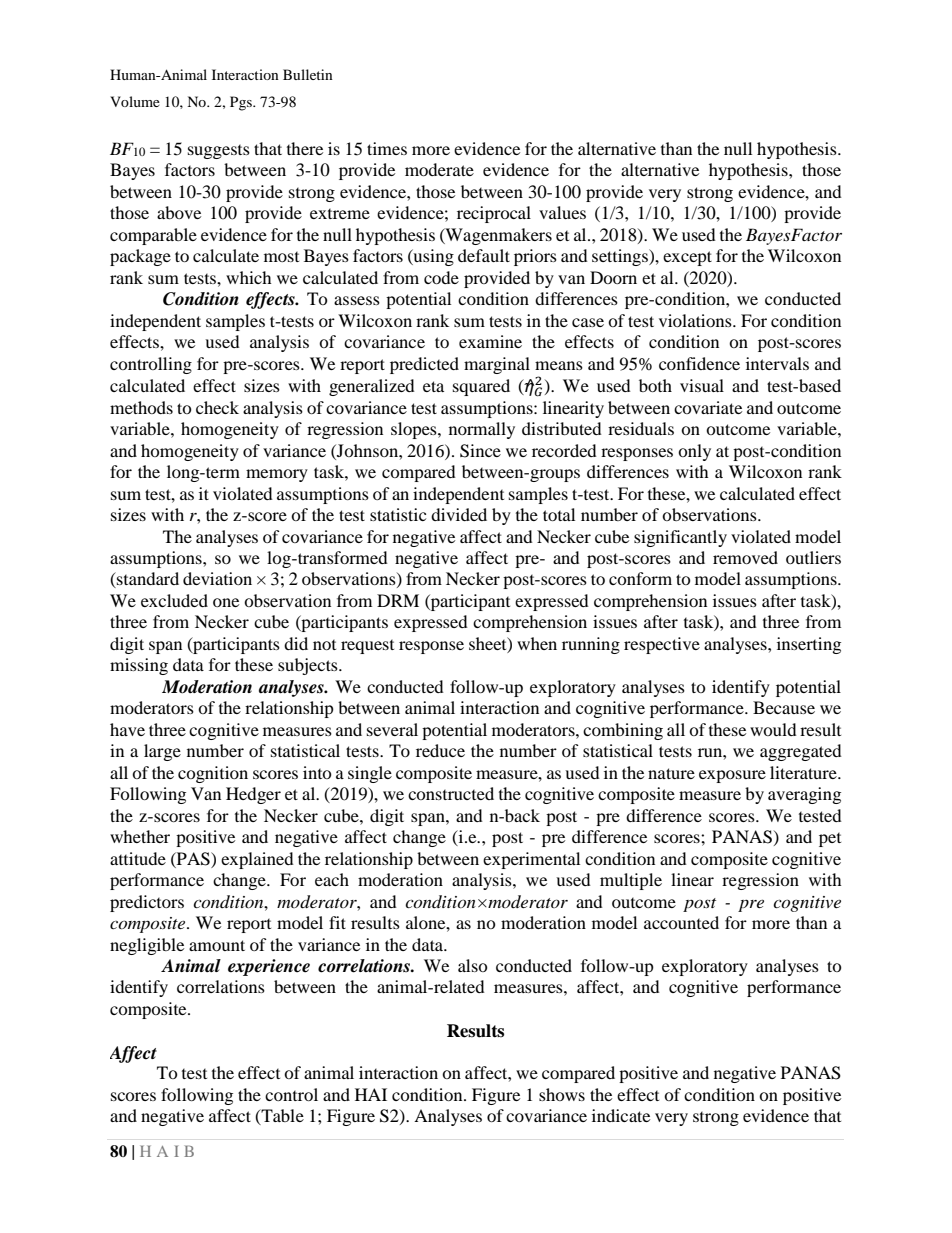 The height and width of the document is (1233, 952). I want to click on cognition, so click(213, 774).
